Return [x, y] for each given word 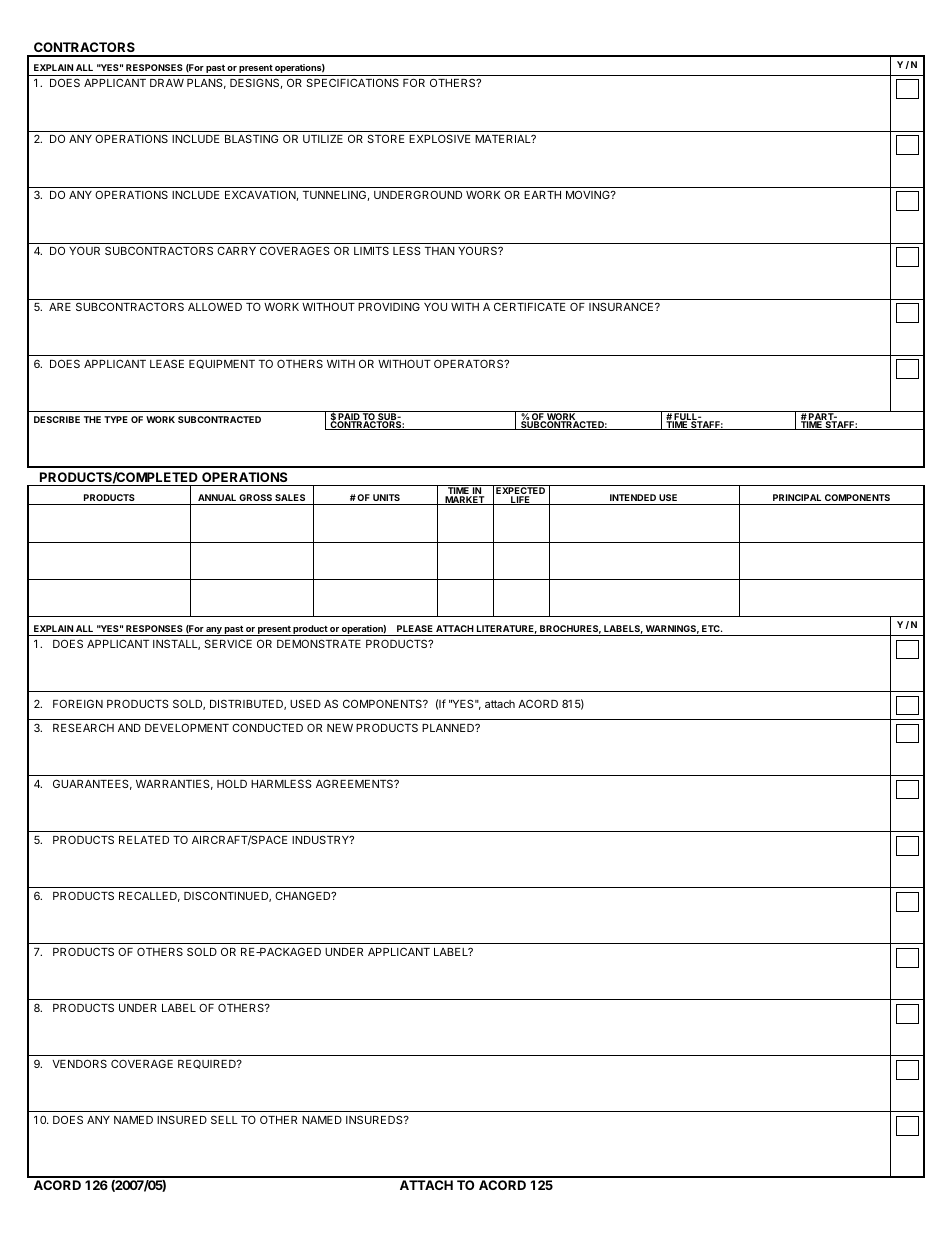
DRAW [167, 83]
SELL [224, 1119]
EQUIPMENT [222, 364]
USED [305, 703]
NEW [340, 728]
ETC [711, 628]
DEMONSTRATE [319, 643]
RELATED [144, 840]
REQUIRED [208, 1064]
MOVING [589, 194]
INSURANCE [621, 306]
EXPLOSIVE [440, 138]
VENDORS [79, 1063]
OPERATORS [469, 363]
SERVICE [228, 643]
